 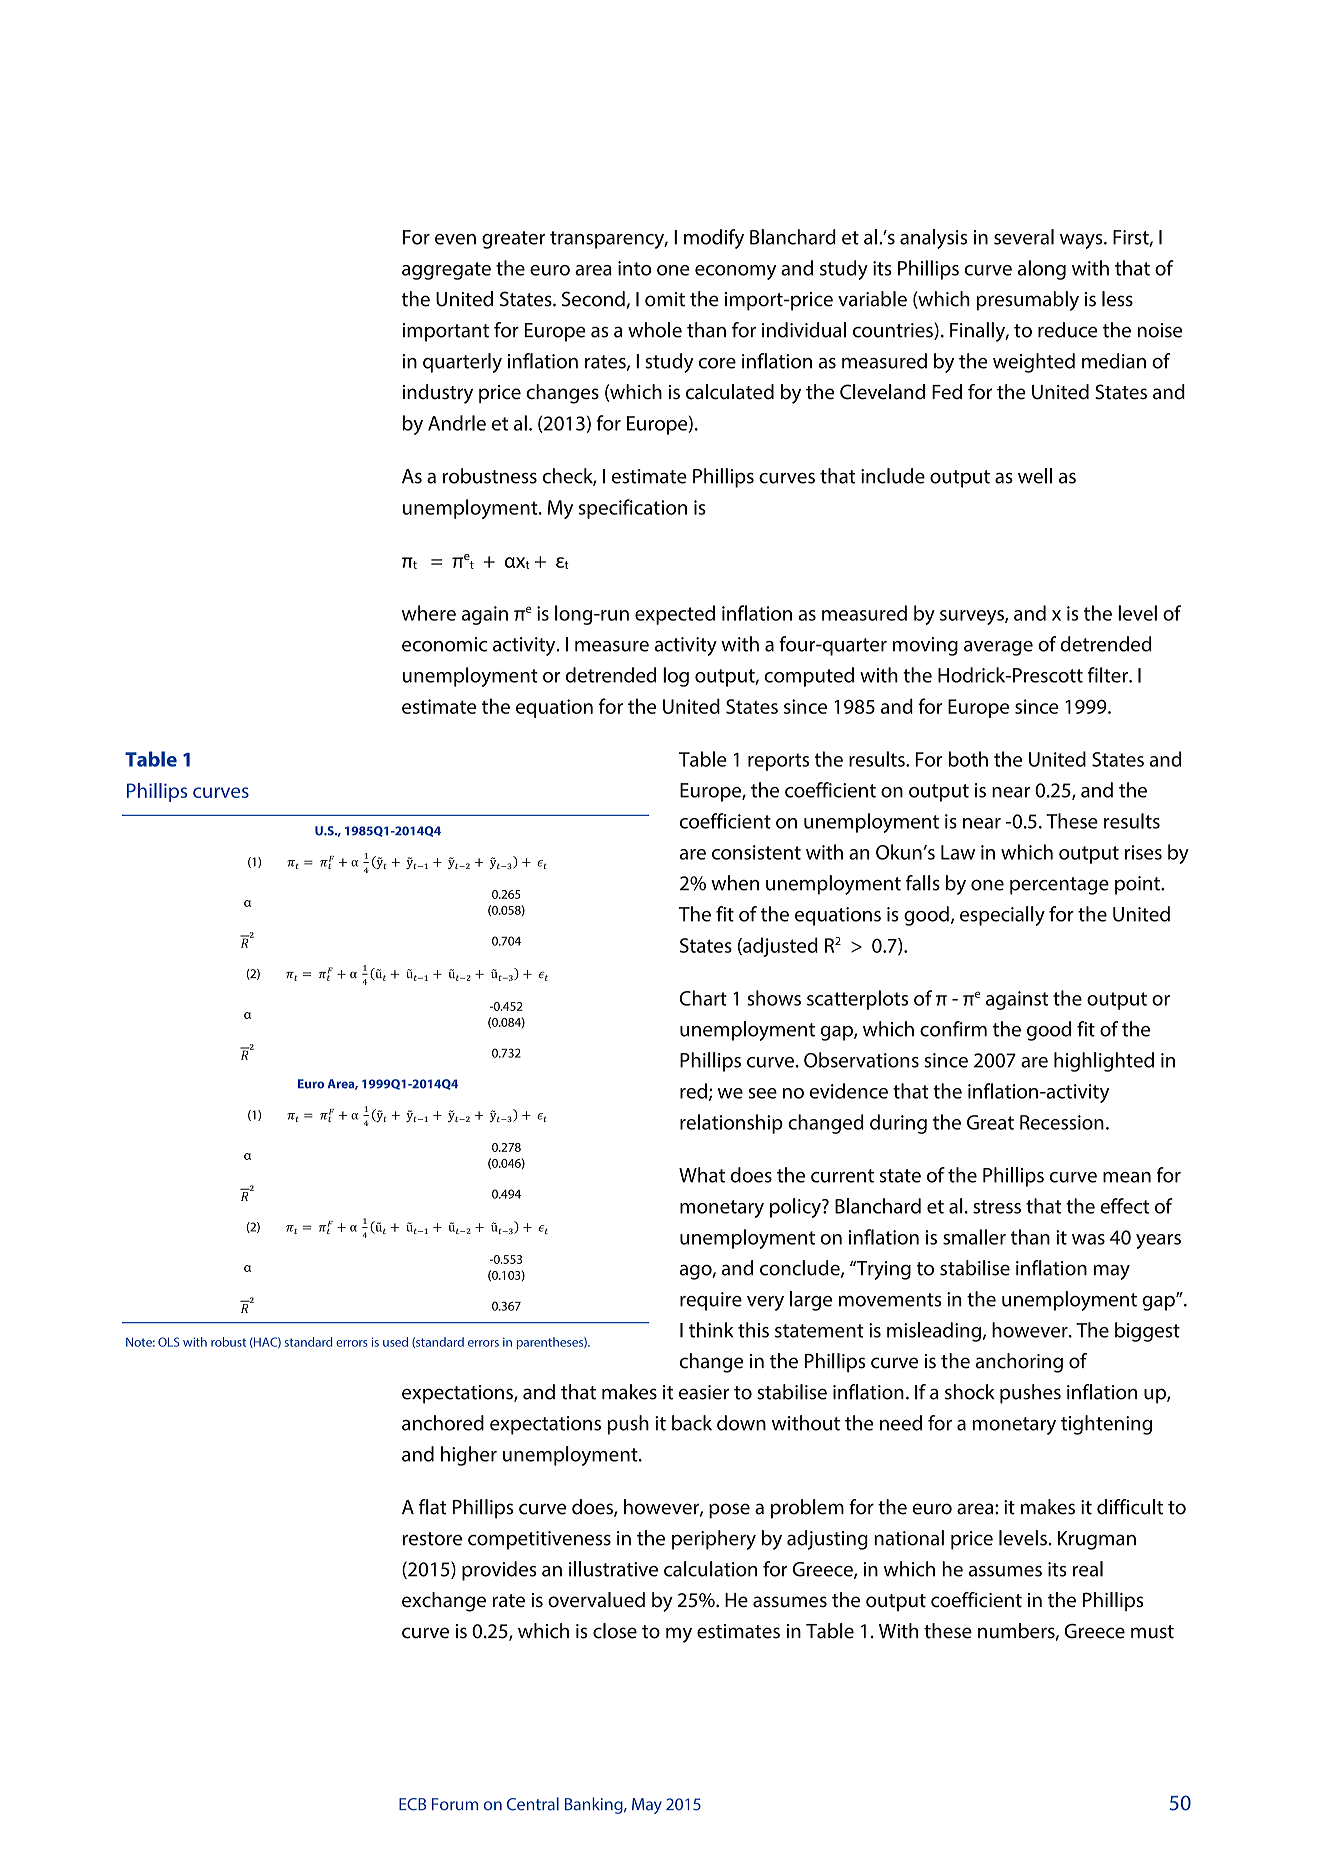 What do you see at coordinates (533, 1804) in the document?
I see `Central` at bounding box center [533, 1804].
